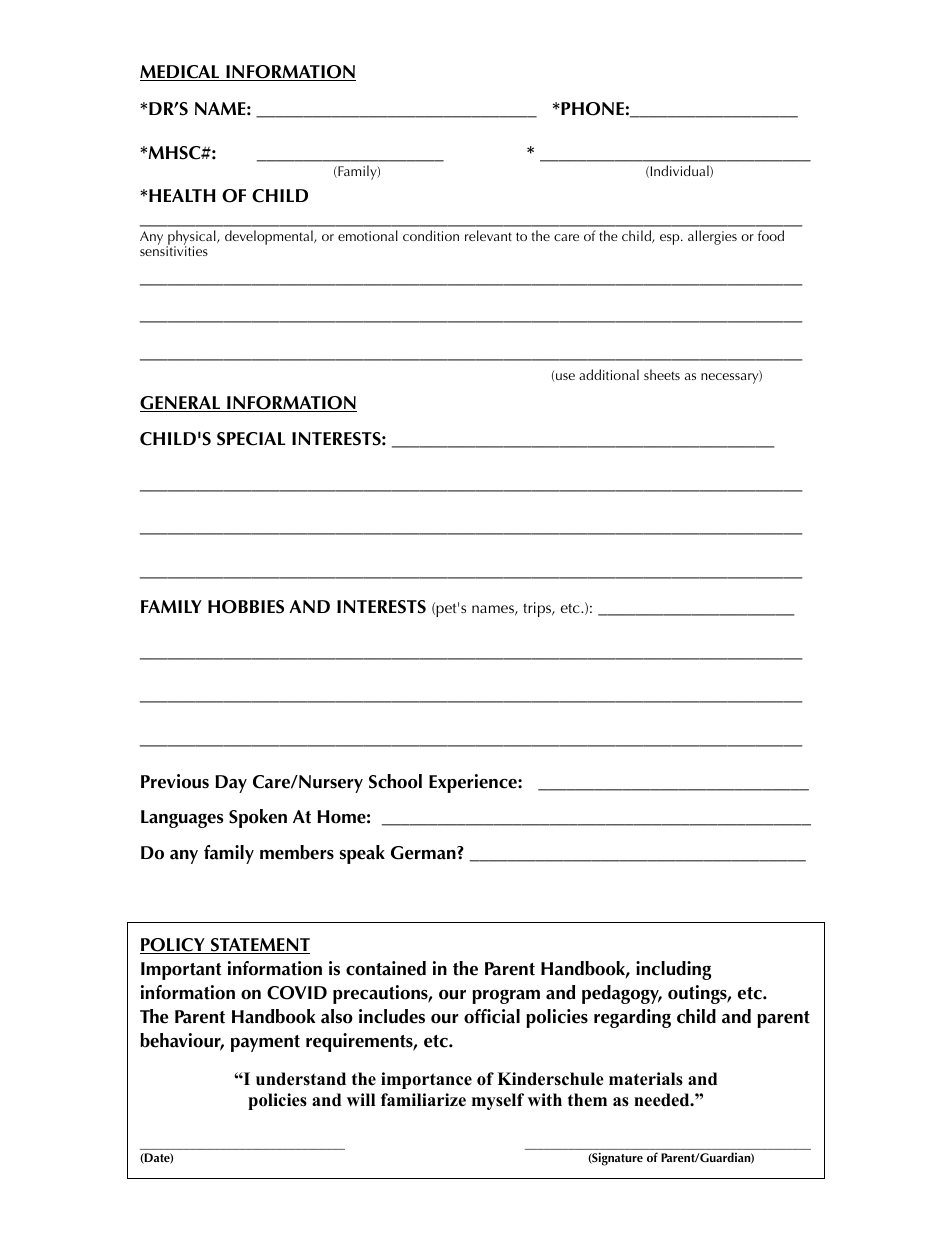 The width and height of the document is (952, 1233). I want to click on Day, so click(231, 784).
